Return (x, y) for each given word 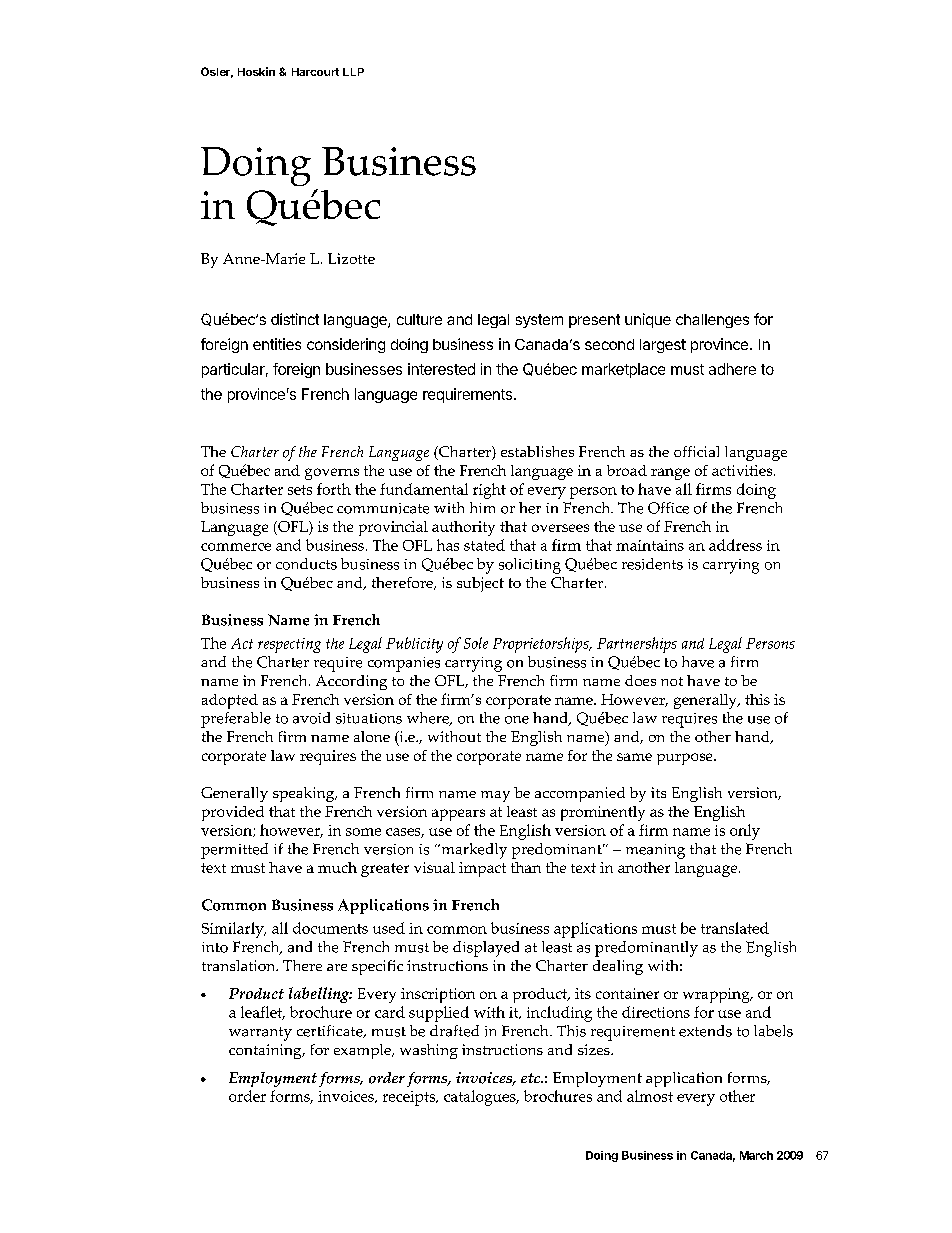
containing (266, 1051)
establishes (537, 451)
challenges (712, 321)
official (696, 451)
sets (300, 490)
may (495, 796)
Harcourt (315, 72)
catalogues (481, 1098)
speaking (305, 794)
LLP (353, 72)
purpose (686, 759)
